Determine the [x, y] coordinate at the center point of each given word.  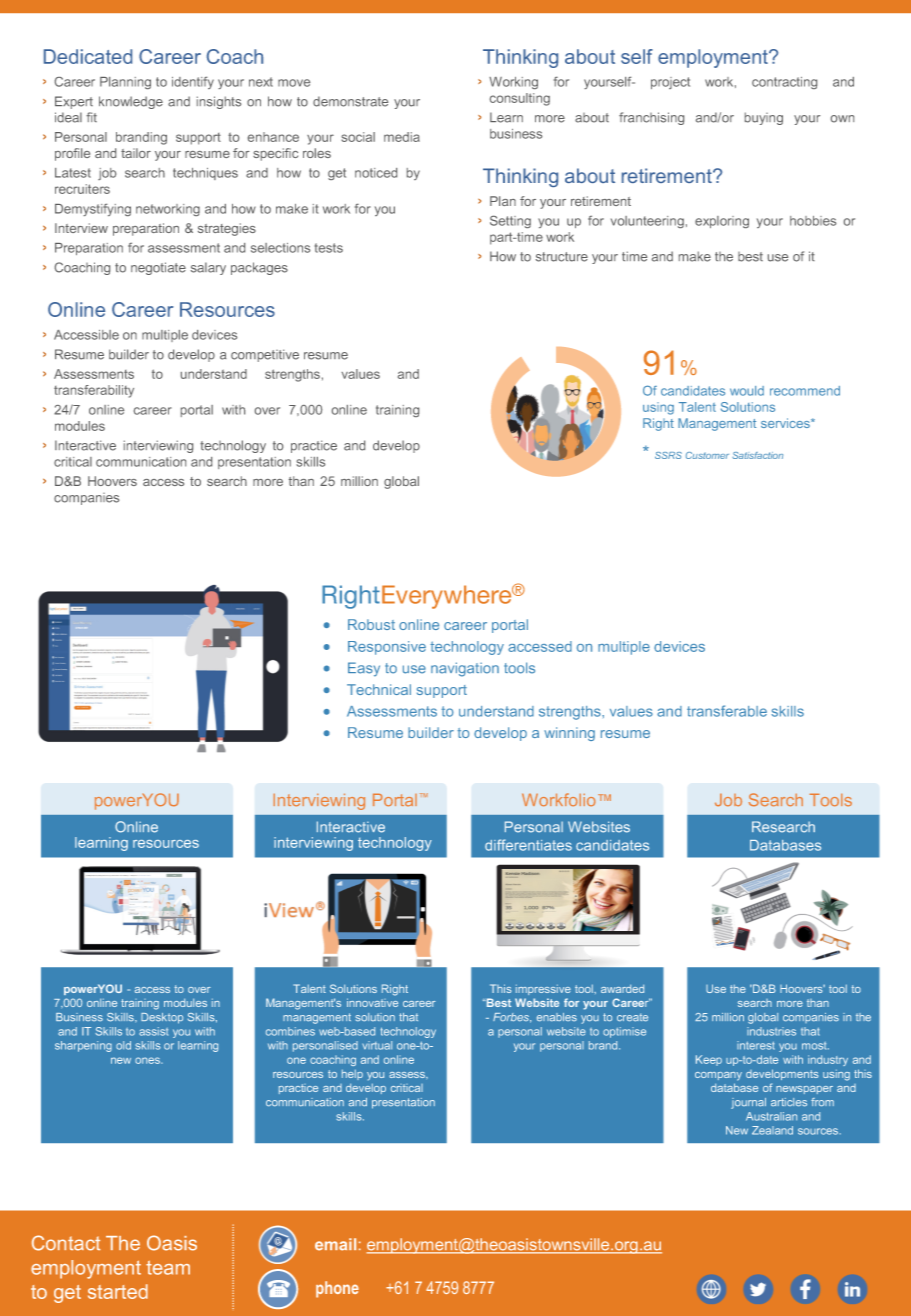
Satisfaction [757, 455]
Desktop [162, 1018]
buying [764, 118]
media [402, 137]
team [168, 1268]
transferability [94, 391]
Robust [371, 624]
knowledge [131, 102]
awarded [622, 988]
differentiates [528, 845]
